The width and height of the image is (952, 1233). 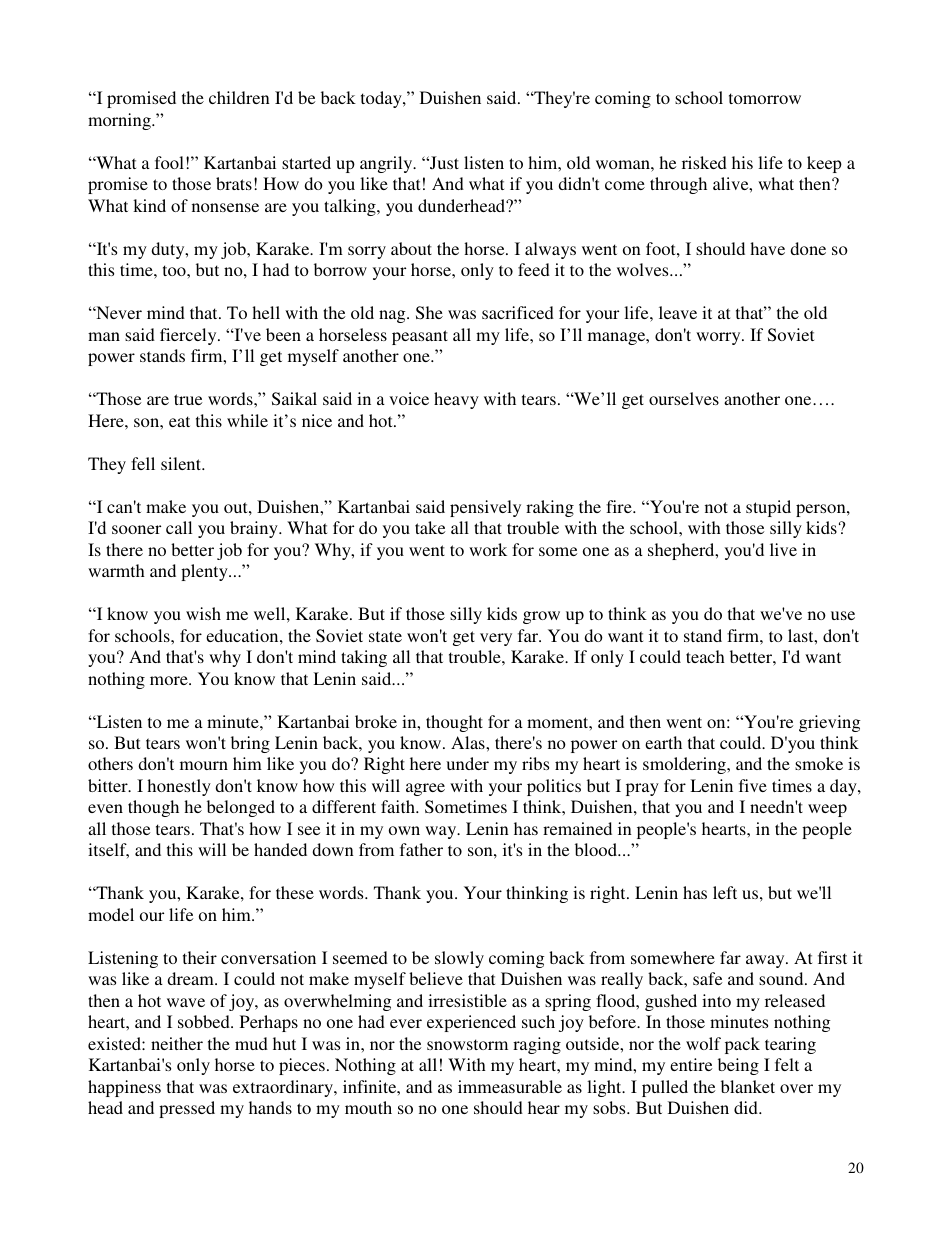 I want to click on heavy, so click(x=456, y=400).
